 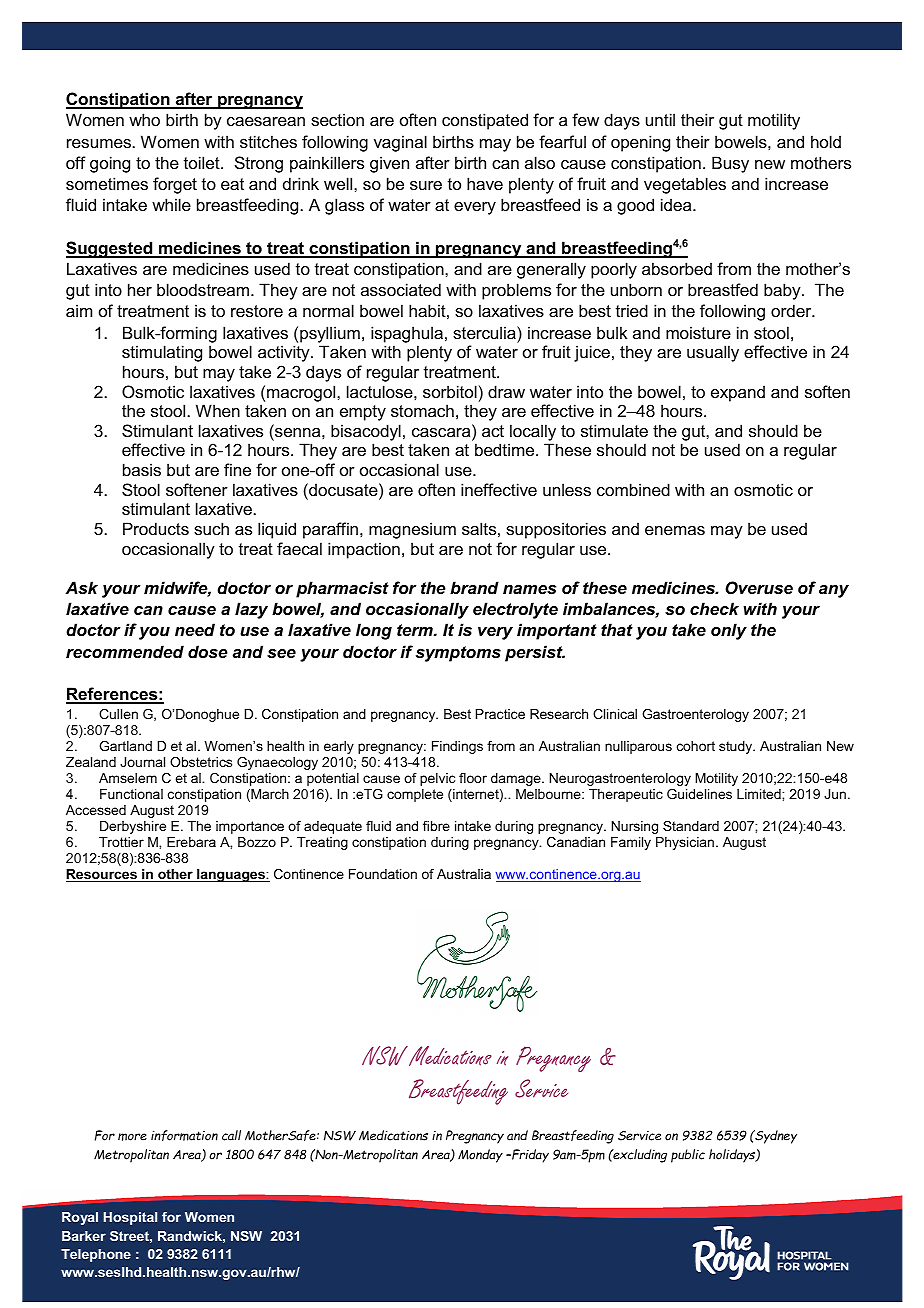 I want to click on have, so click(x=485, y=183).
